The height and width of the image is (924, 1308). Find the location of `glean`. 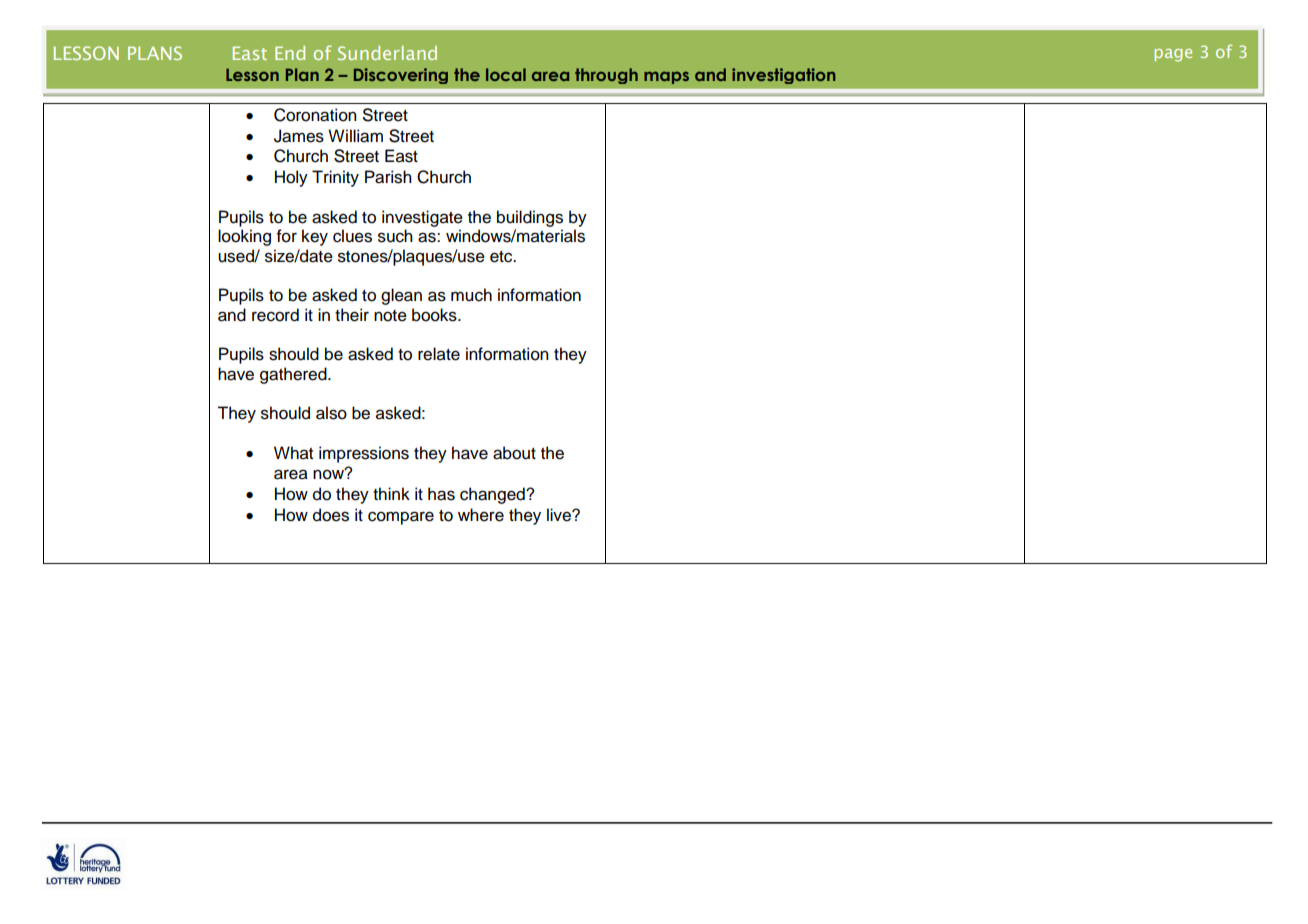

glean is located at coordinates (401, 296).
